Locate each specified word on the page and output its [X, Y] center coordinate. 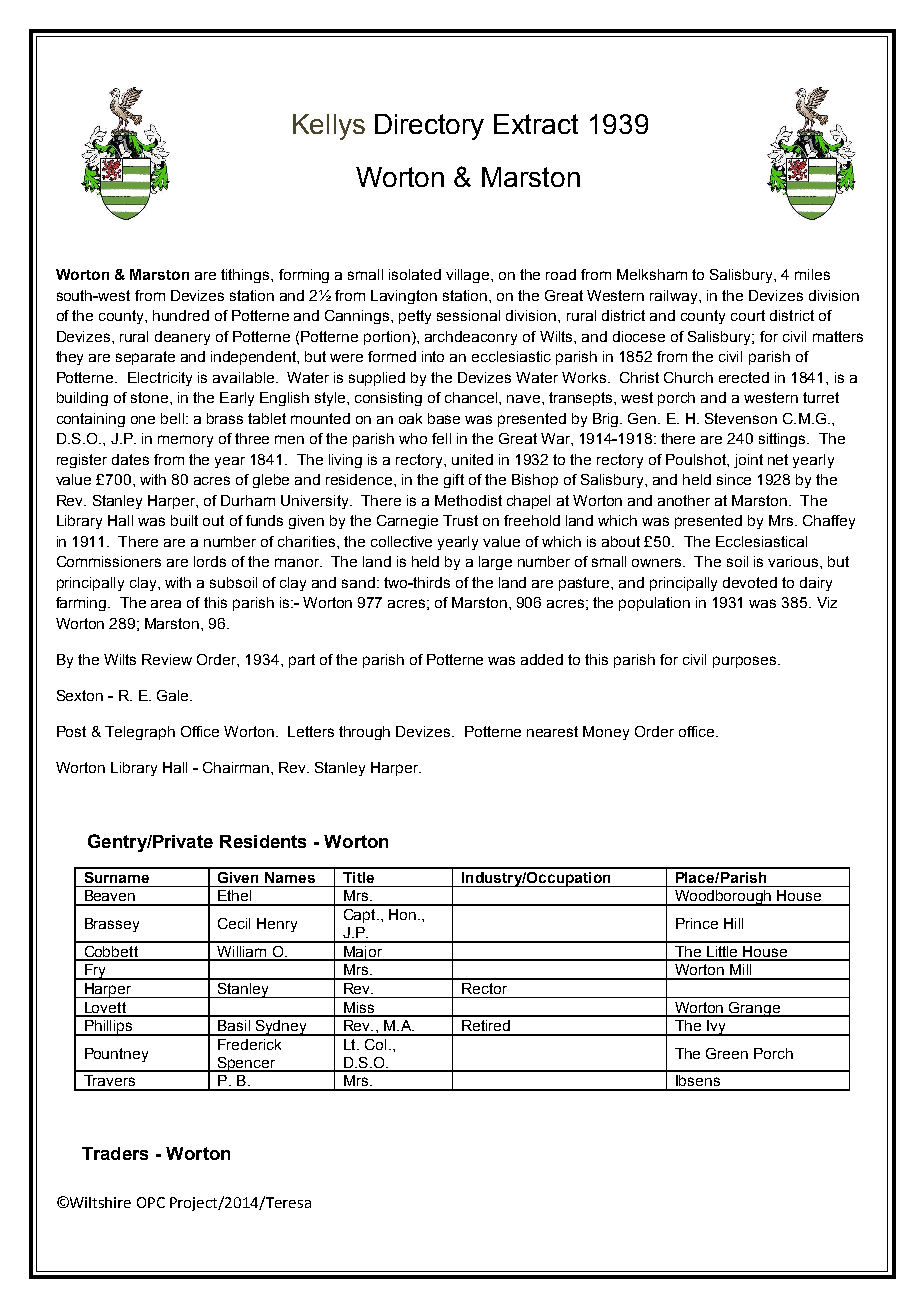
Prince [697, 923]
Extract [536, 124]
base [444, 418]
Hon [402, 914]
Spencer [246, 1064]
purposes [746, 662]
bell [174, 418]
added [542, 659]
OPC [151, 1202]
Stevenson [741, 418]
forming [304, 276]
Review [167, 659]
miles [812, 274]
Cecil [234, 923]
